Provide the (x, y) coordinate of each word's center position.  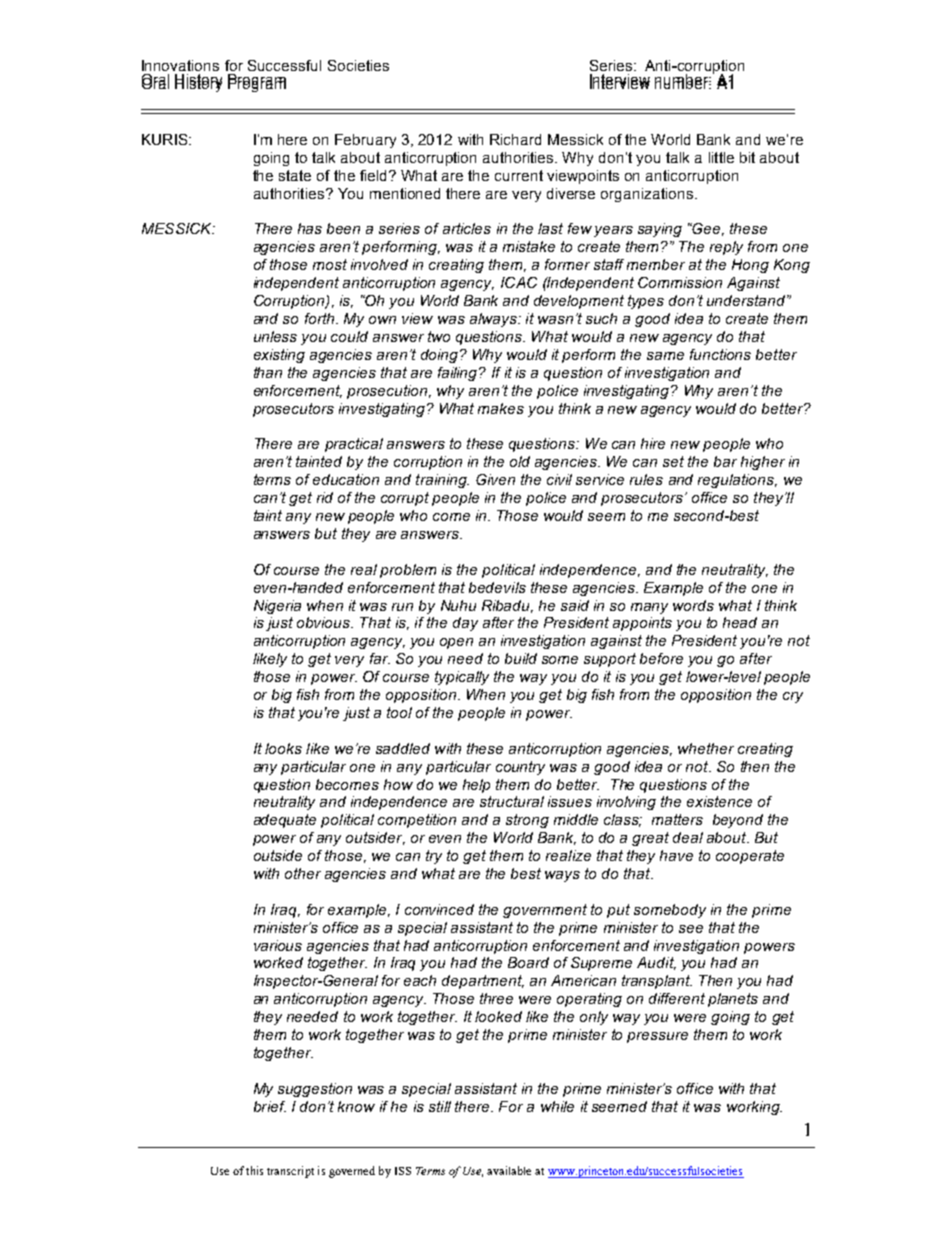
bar (725, 461)
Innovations (180, 65)
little (721, 157)
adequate (285, 821)
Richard (515, 139)
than (268, 372)
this (254, 1170)
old (520, 461)
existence (719, 801)
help (476, 786)
